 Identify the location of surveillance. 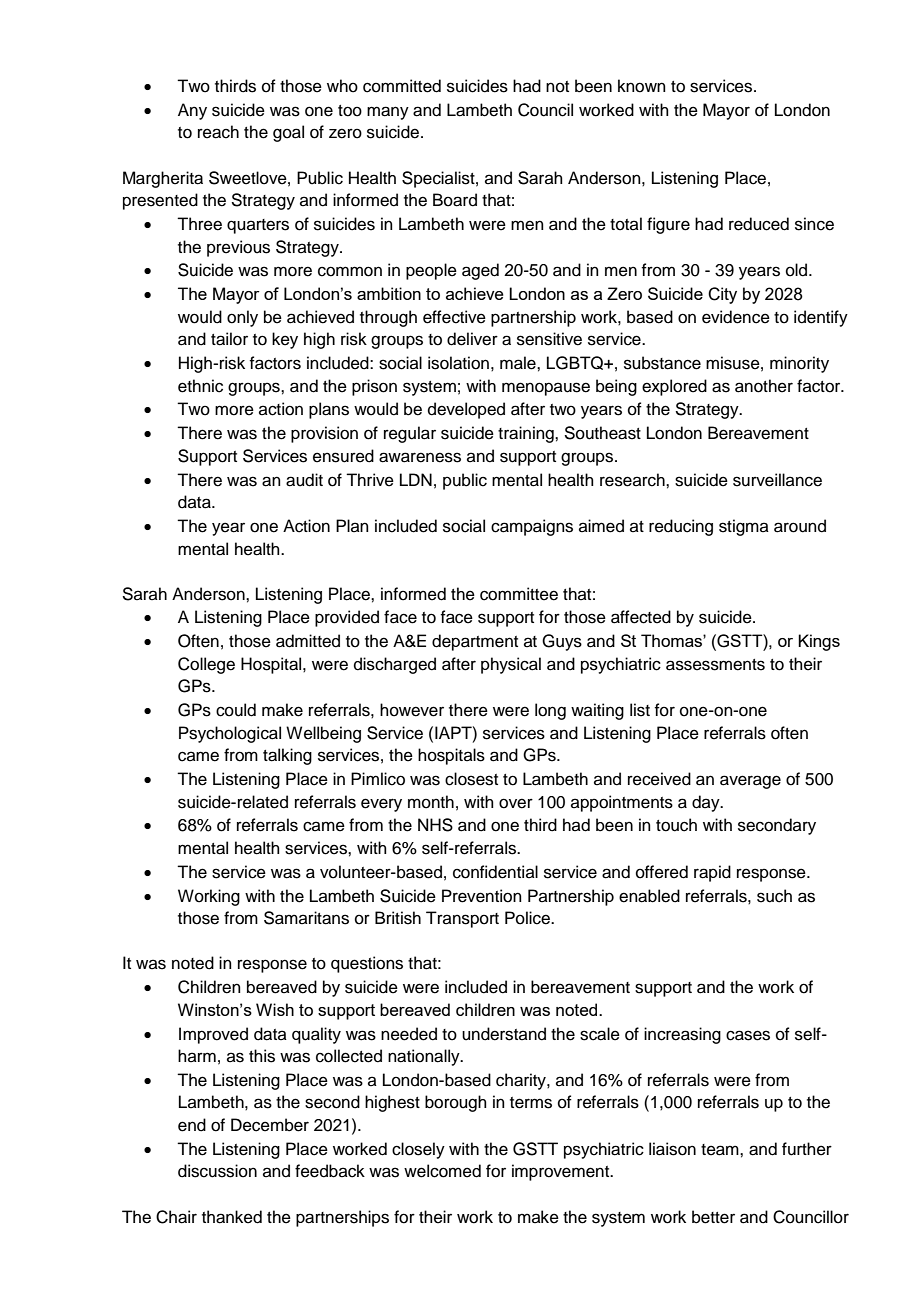
(777, 480).
